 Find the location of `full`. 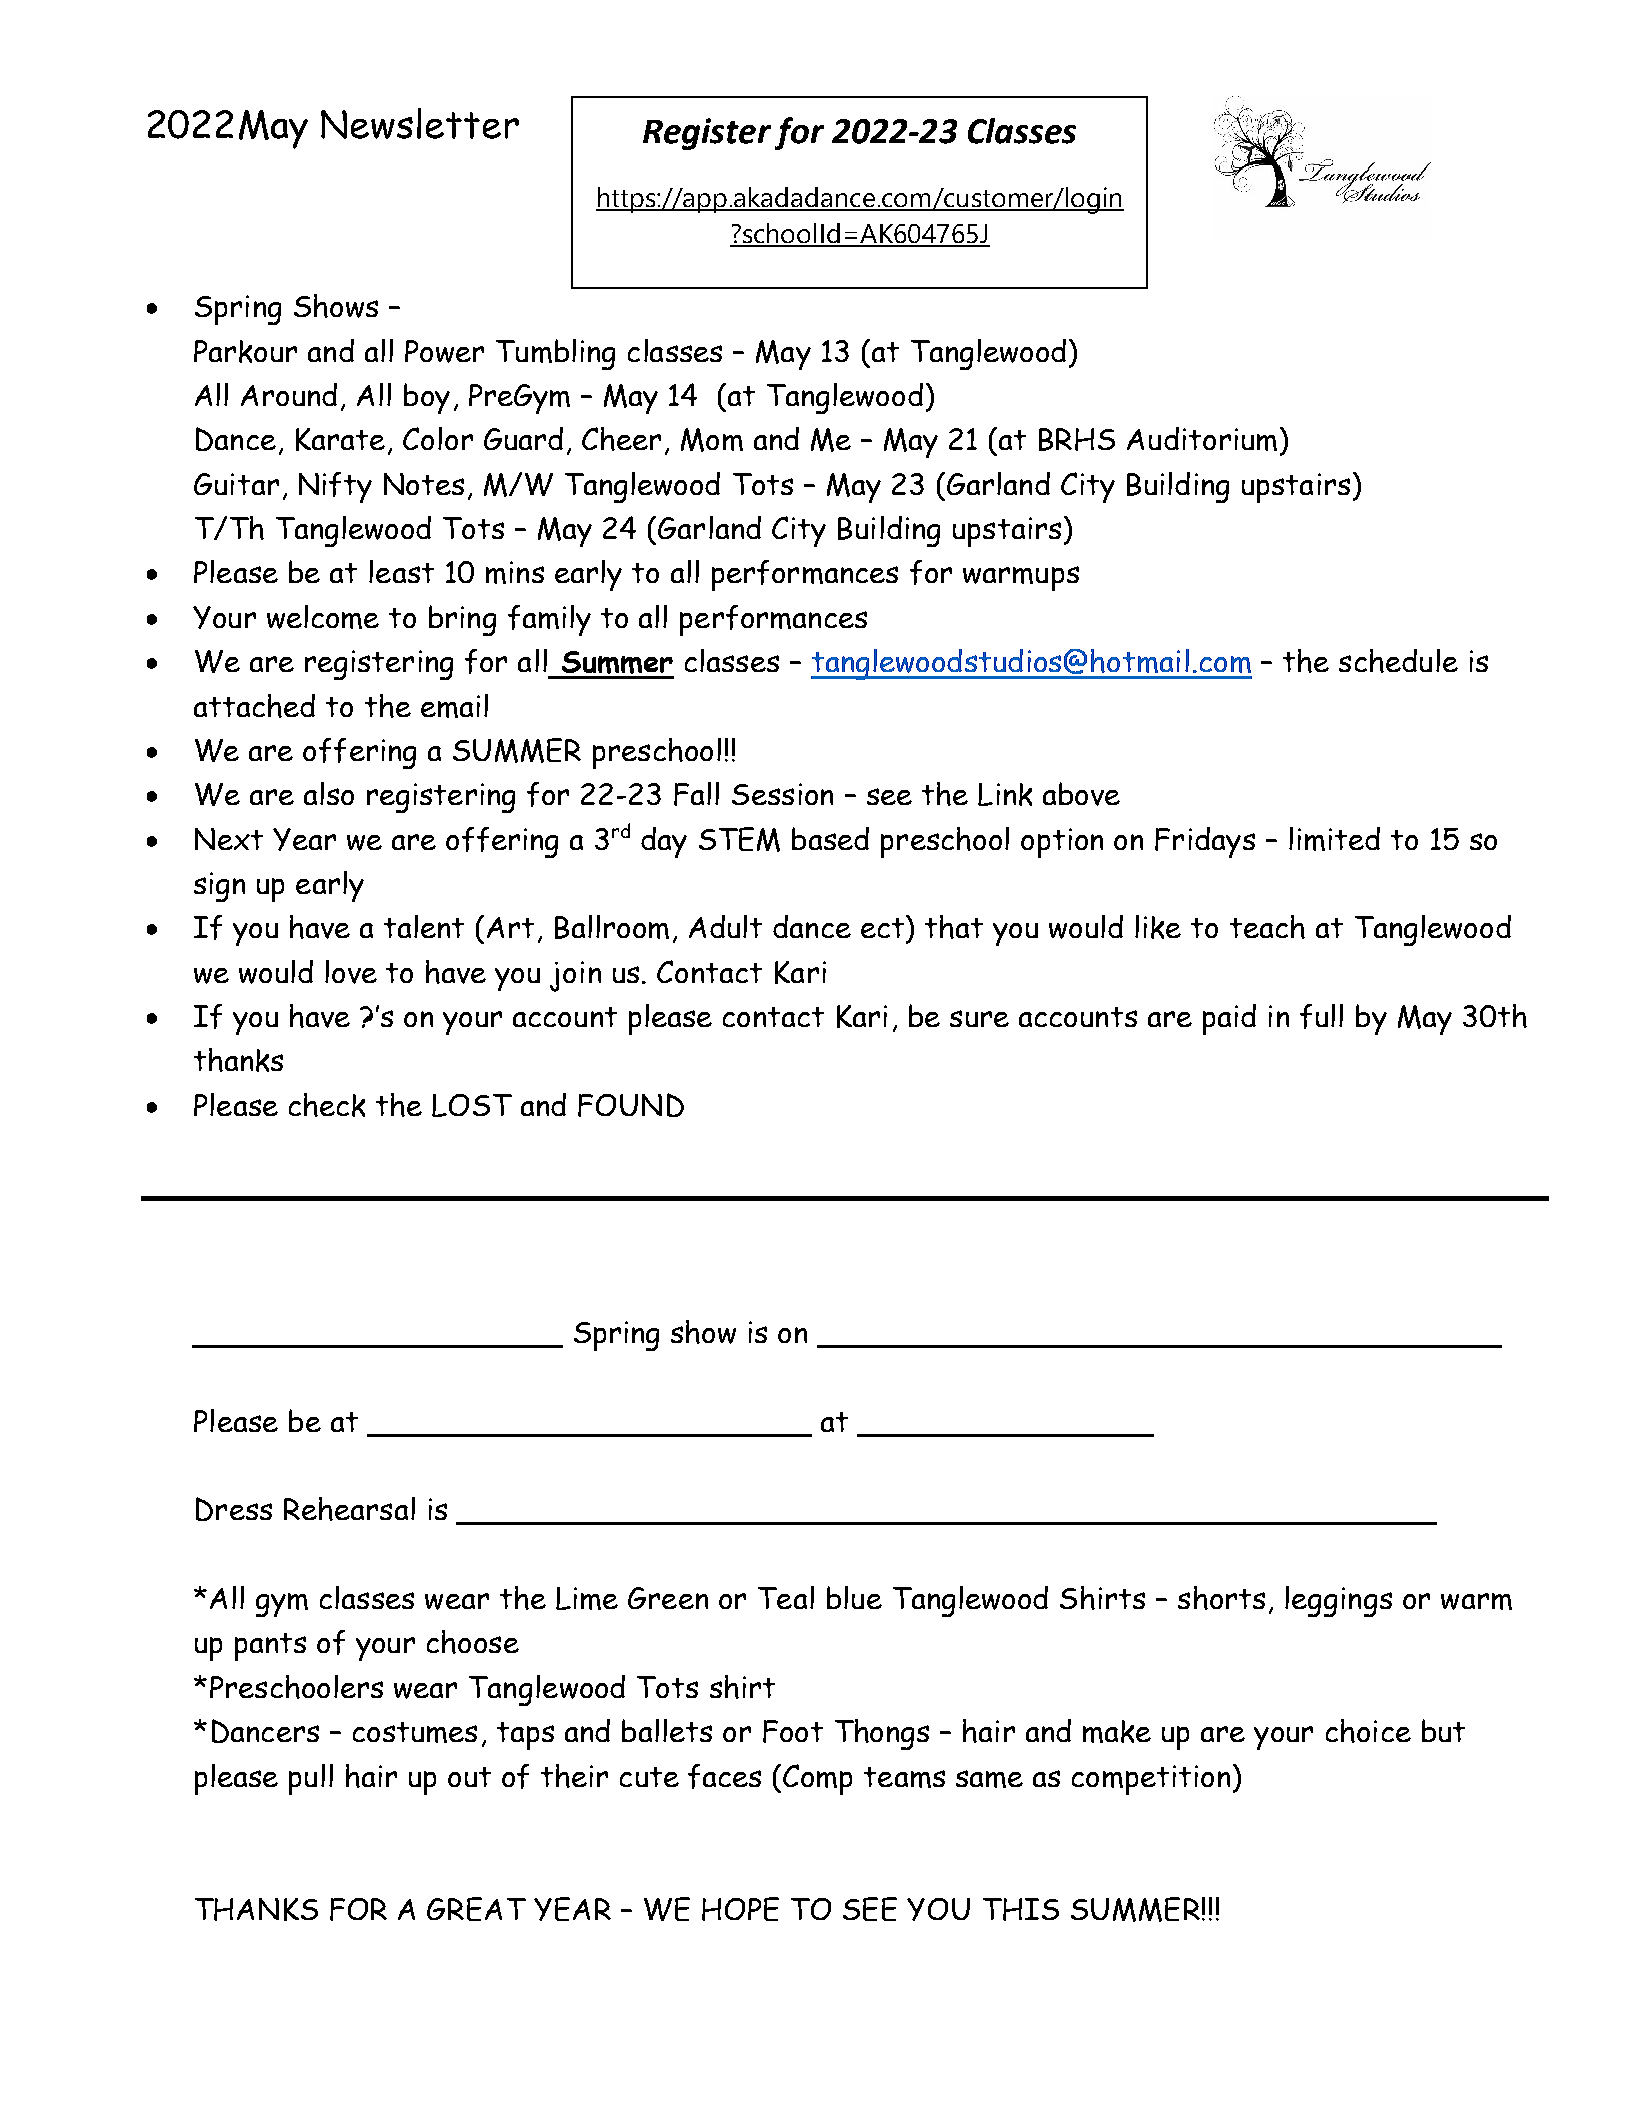

full is located at coordinates (1321, 1016).
